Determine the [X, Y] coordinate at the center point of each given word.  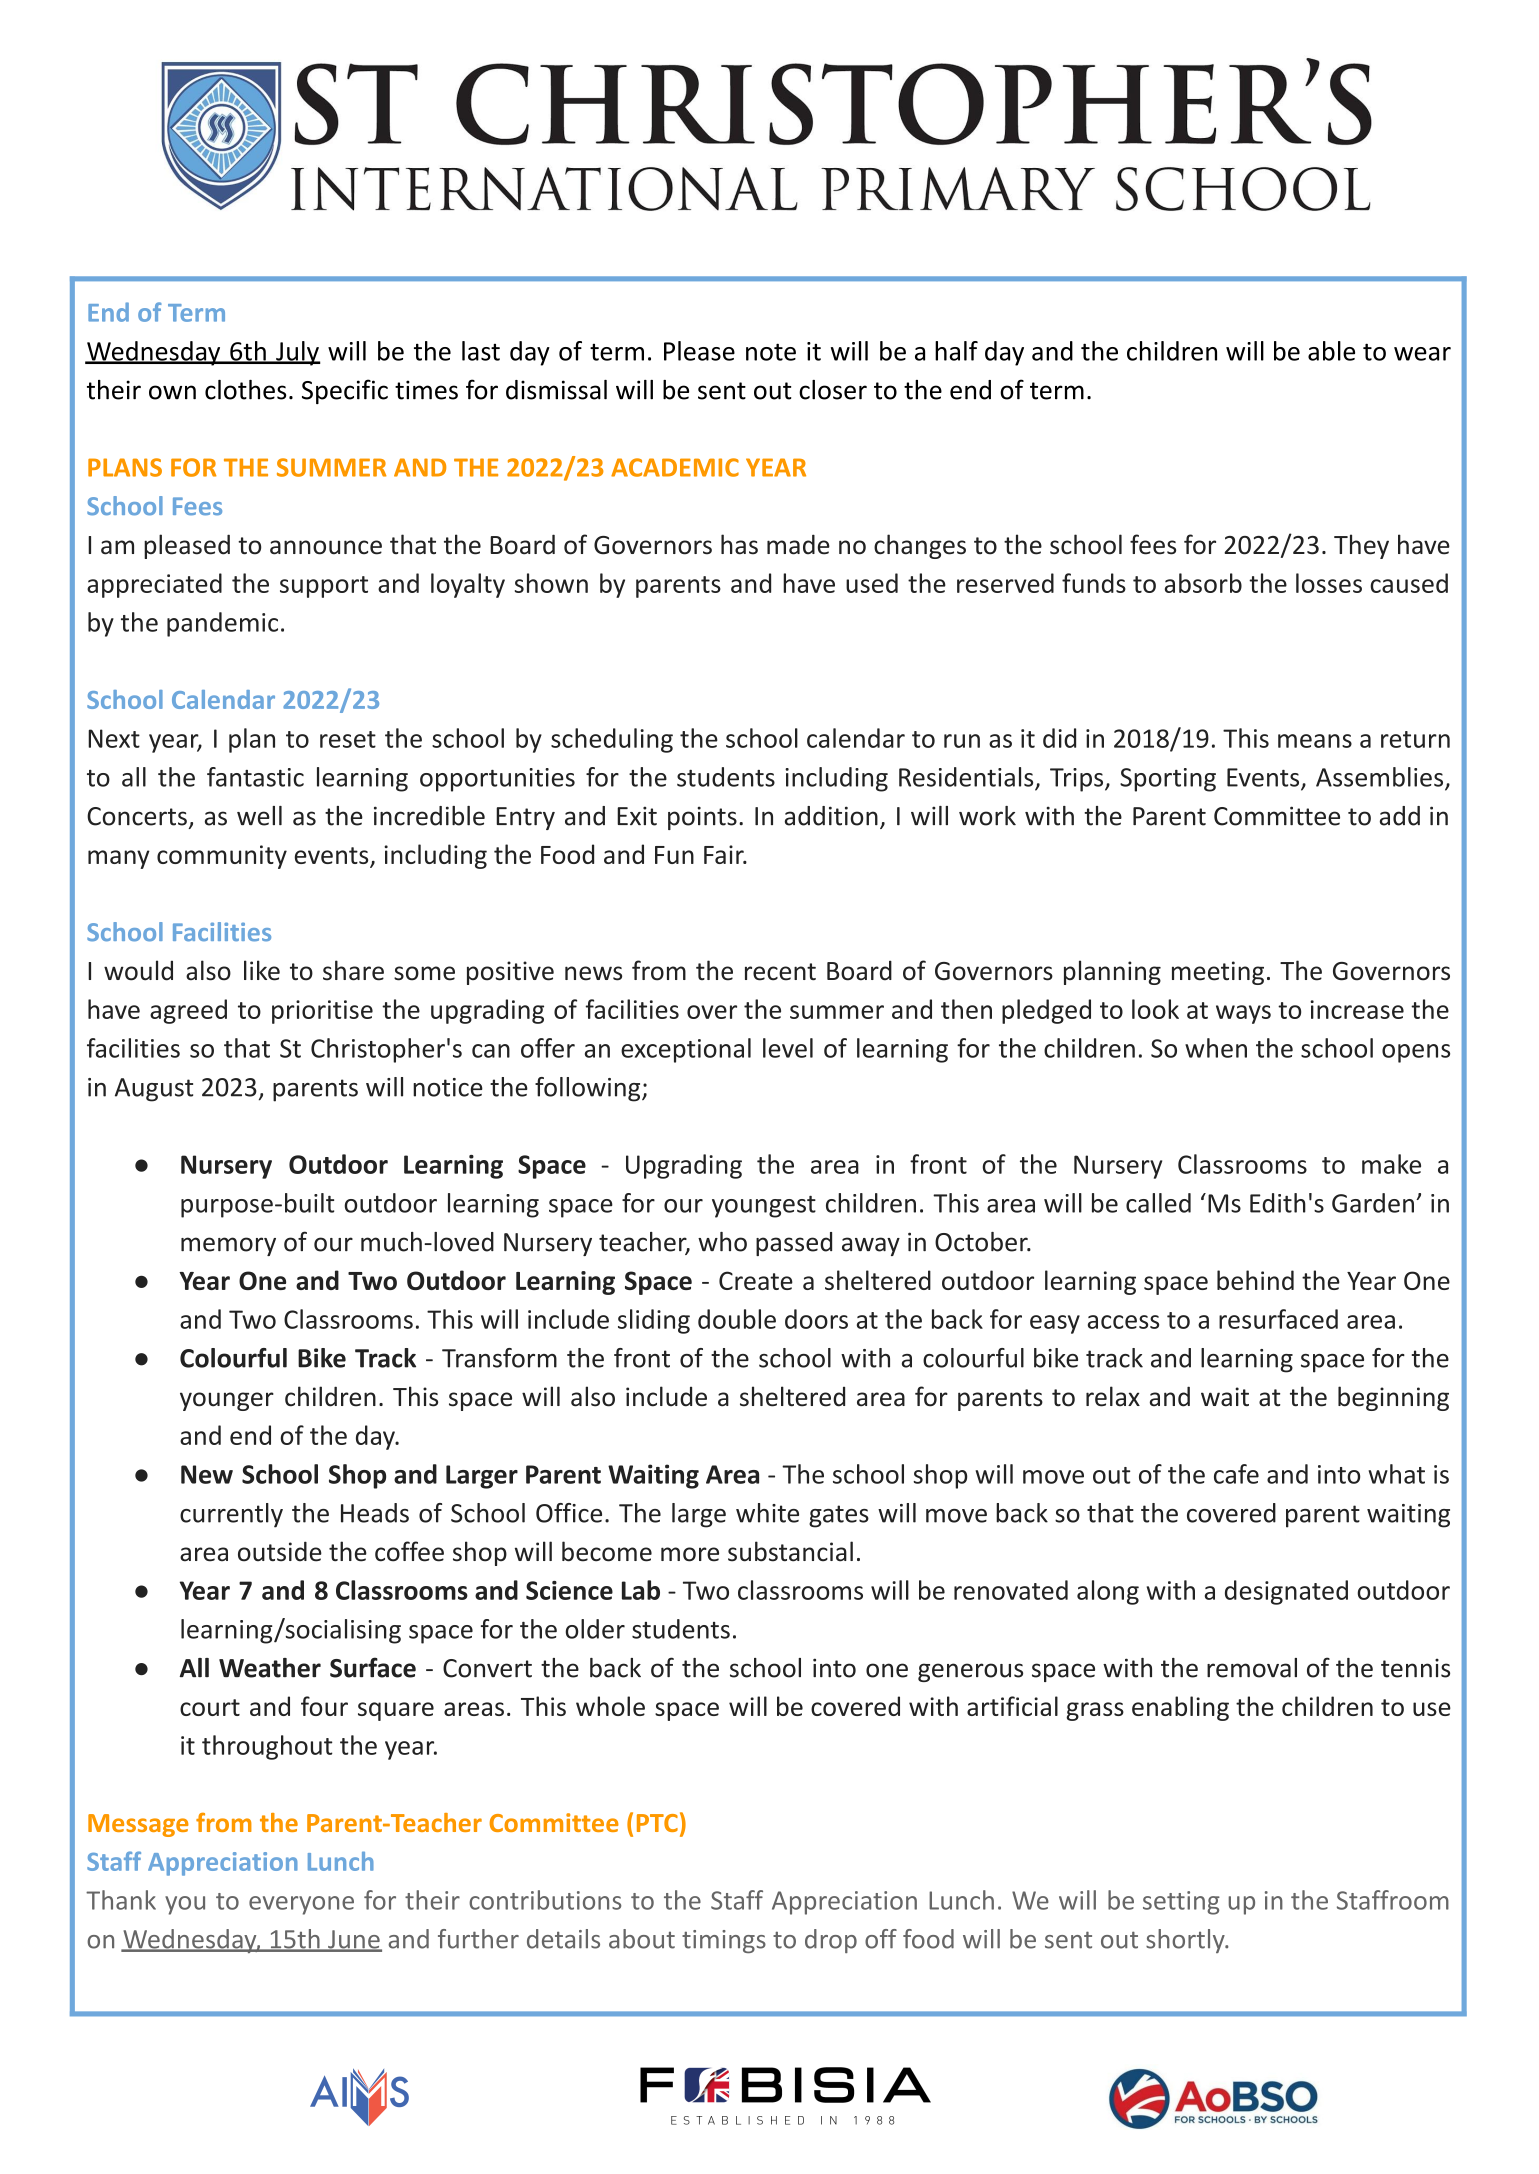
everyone [301, 1905]
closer [833, 390]
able [1331, 351]
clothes [245, 390]
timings [724, 1941]
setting [1181, 1903]
